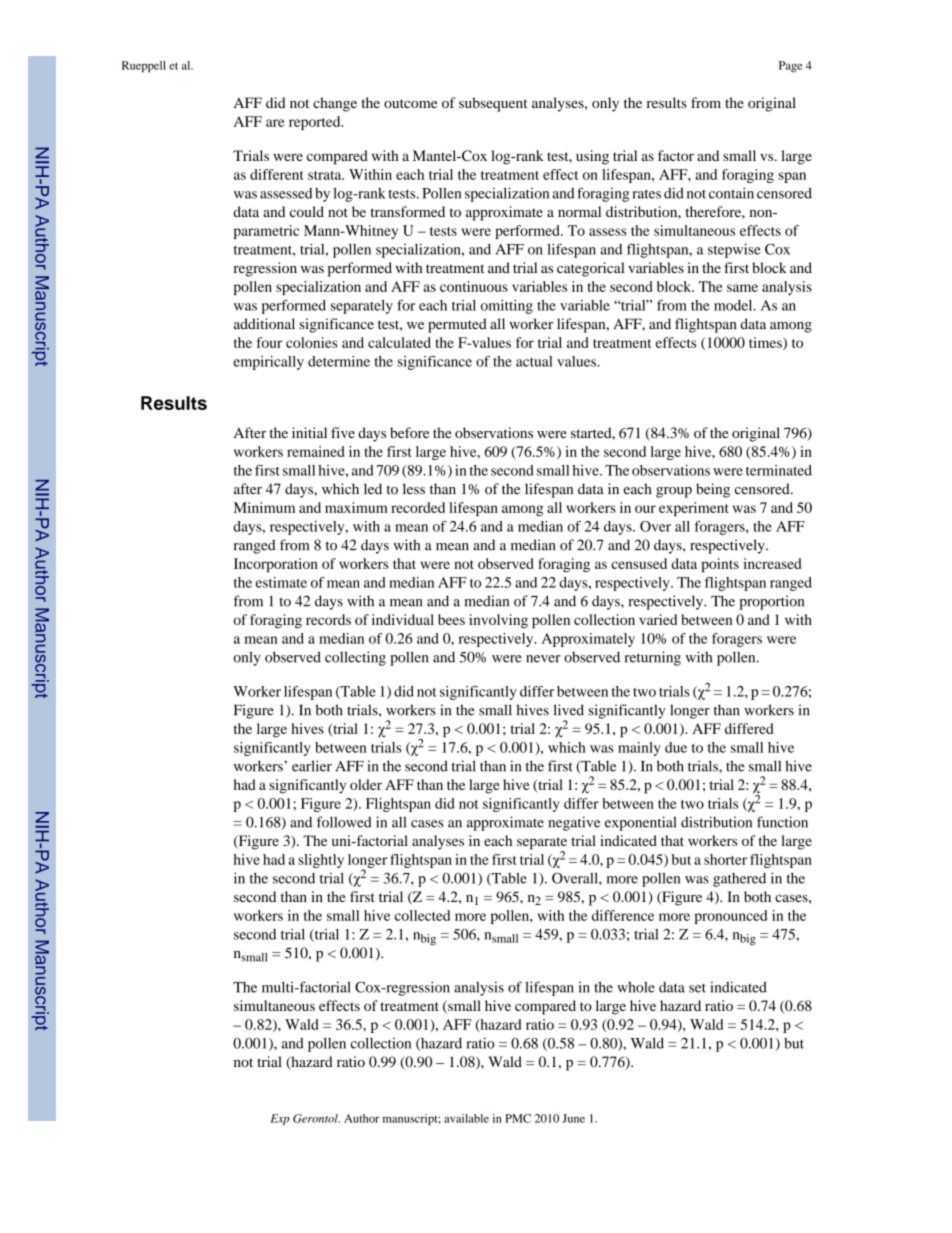  I want to click on earlier, so click(312, 766).
